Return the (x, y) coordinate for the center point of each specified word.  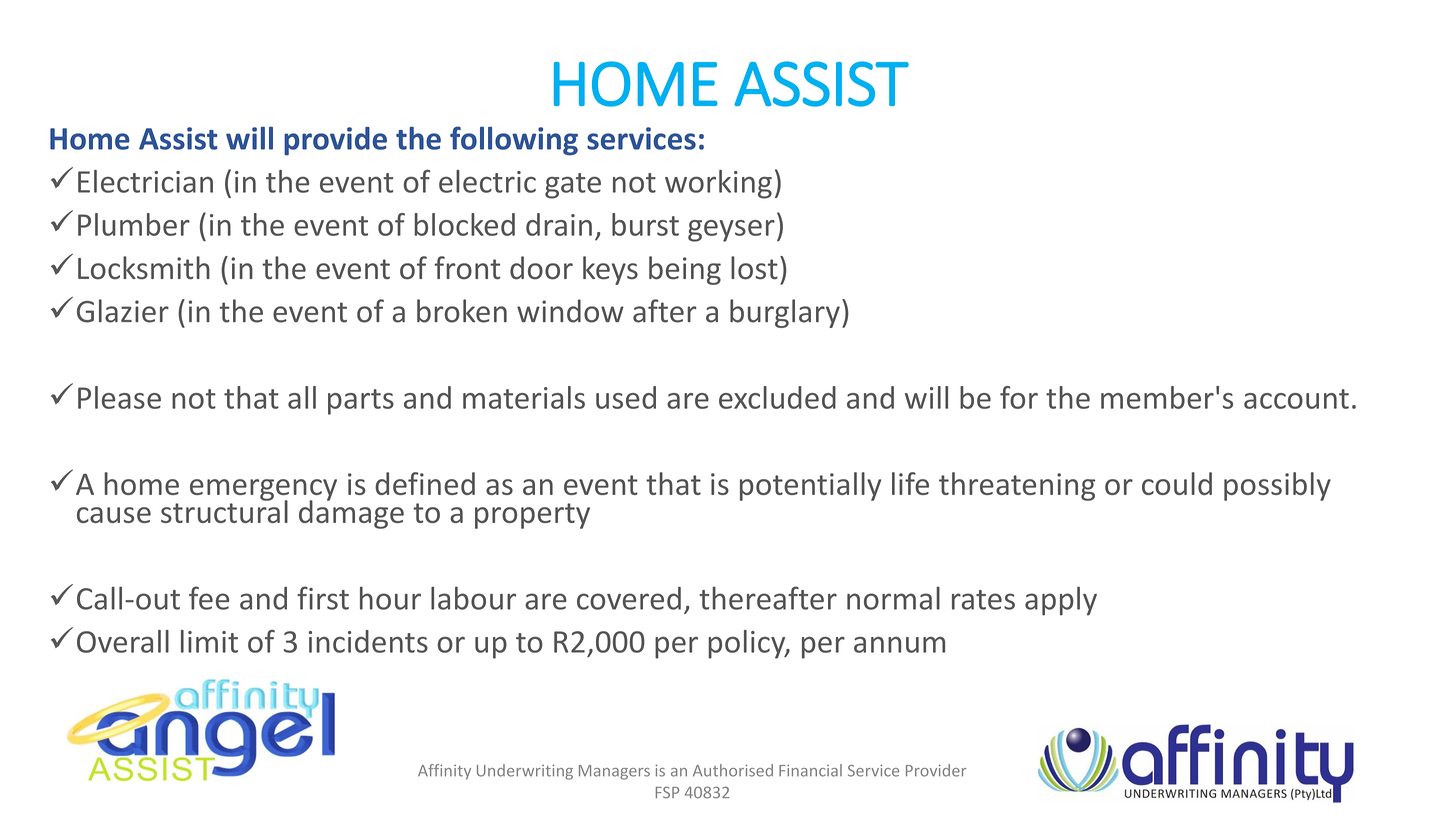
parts (361, 402)
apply (1061, 601)
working (718, 184)
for (1019, 397)
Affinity (444, 772)
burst (645, 224)
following (514, 141)
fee (209, 598)
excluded (777, 397)
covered (629, 598)
